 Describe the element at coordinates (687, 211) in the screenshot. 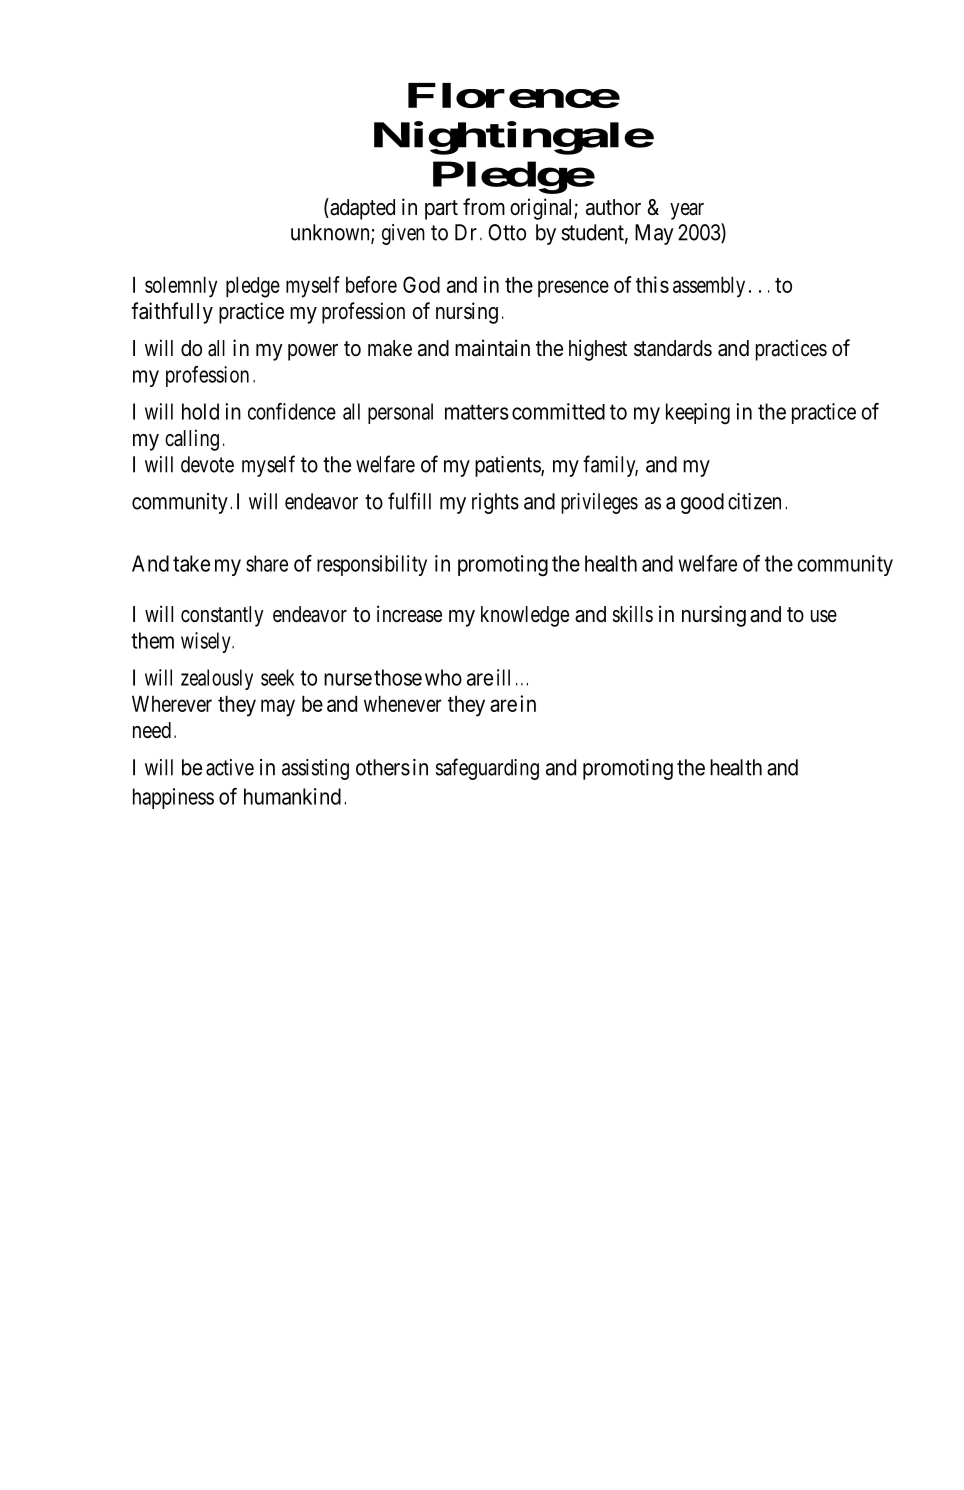

I see `year` at that location.
